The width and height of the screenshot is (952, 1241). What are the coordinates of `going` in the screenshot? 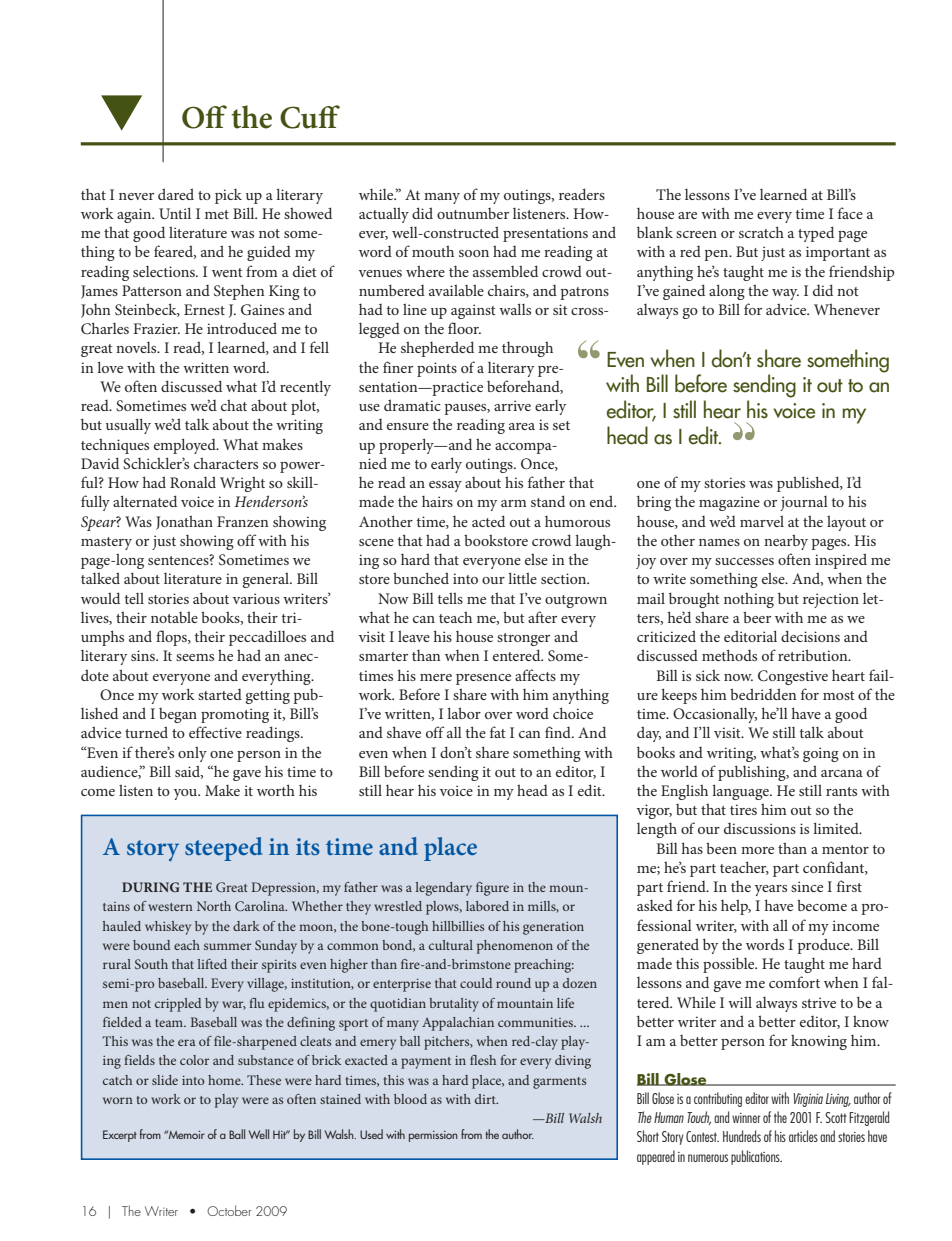 It's located at (821, 754).
